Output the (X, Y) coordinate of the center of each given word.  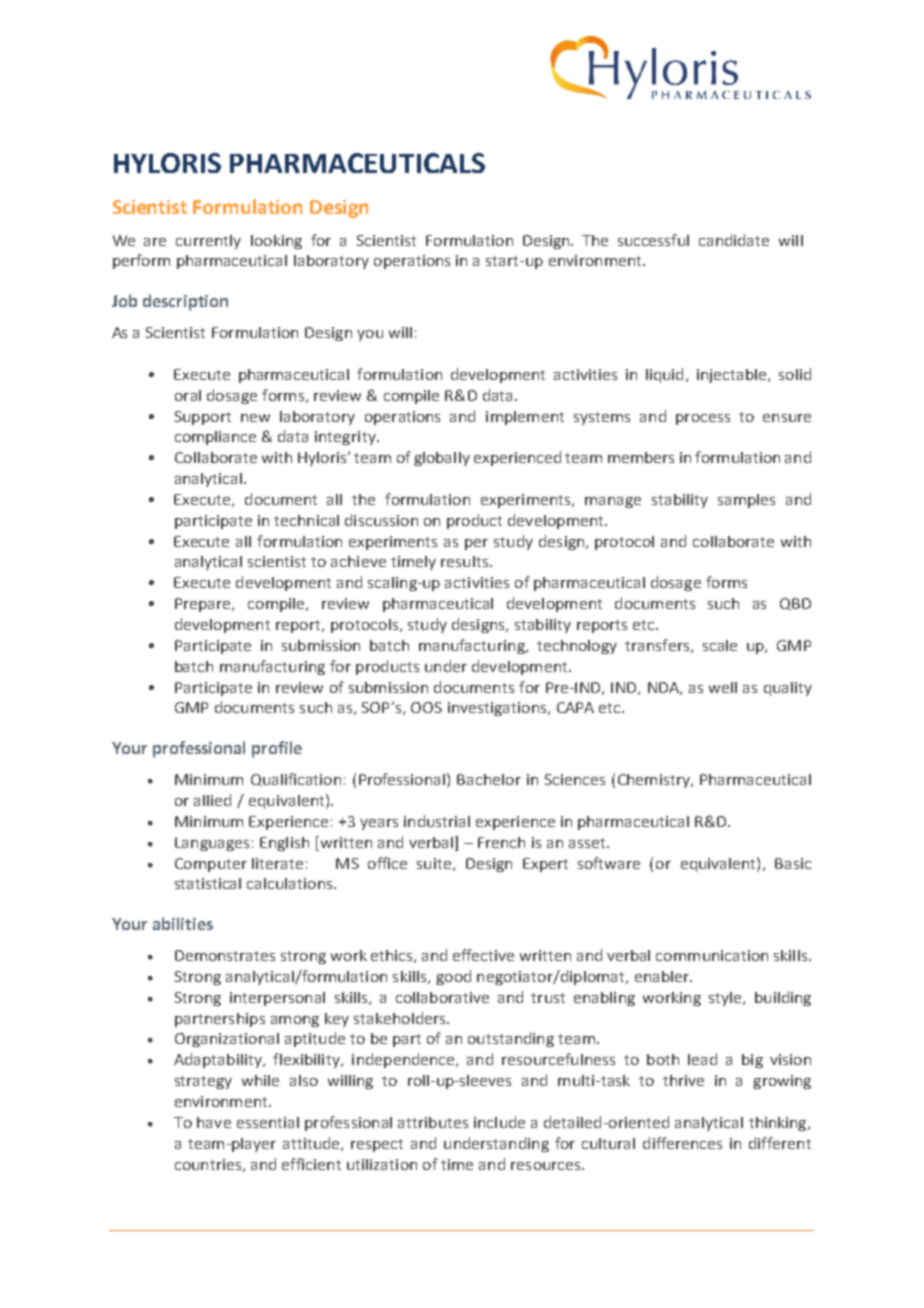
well (723, 687)
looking (276, 242)
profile (277, 749)
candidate (734, 240)
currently (208, 242)
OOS (426, 707)
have (214, 1122)
